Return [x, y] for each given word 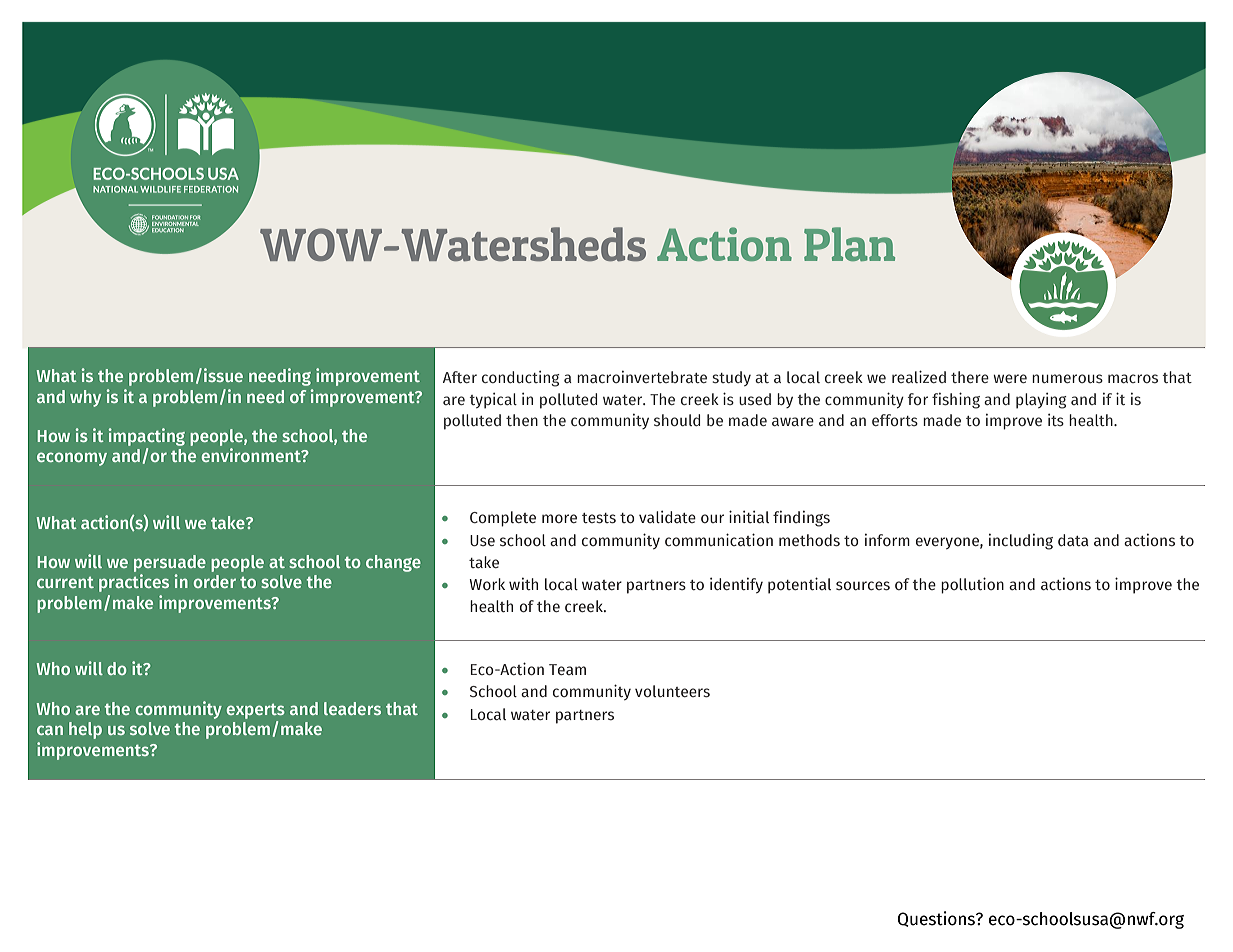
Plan [849, 244]
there [970, 377]
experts [256, 711]
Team [567, 669]
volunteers [672, 691]
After [460, 377]
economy [72, 459]
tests [599, 518]
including [1021, 542]
